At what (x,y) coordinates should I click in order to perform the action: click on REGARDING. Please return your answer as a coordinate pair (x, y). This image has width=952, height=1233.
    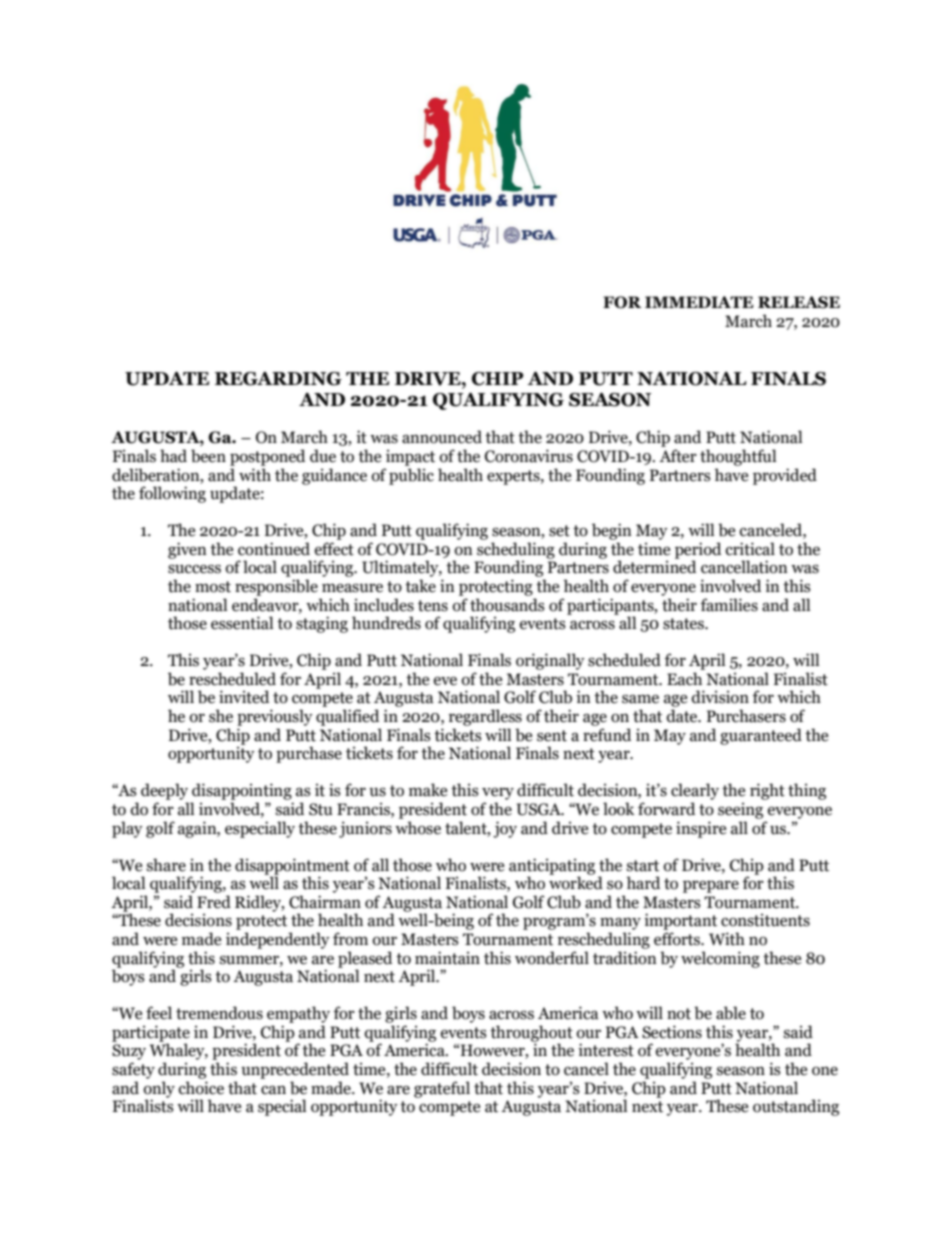
    Looking at the image, I should click on (278, 379).
